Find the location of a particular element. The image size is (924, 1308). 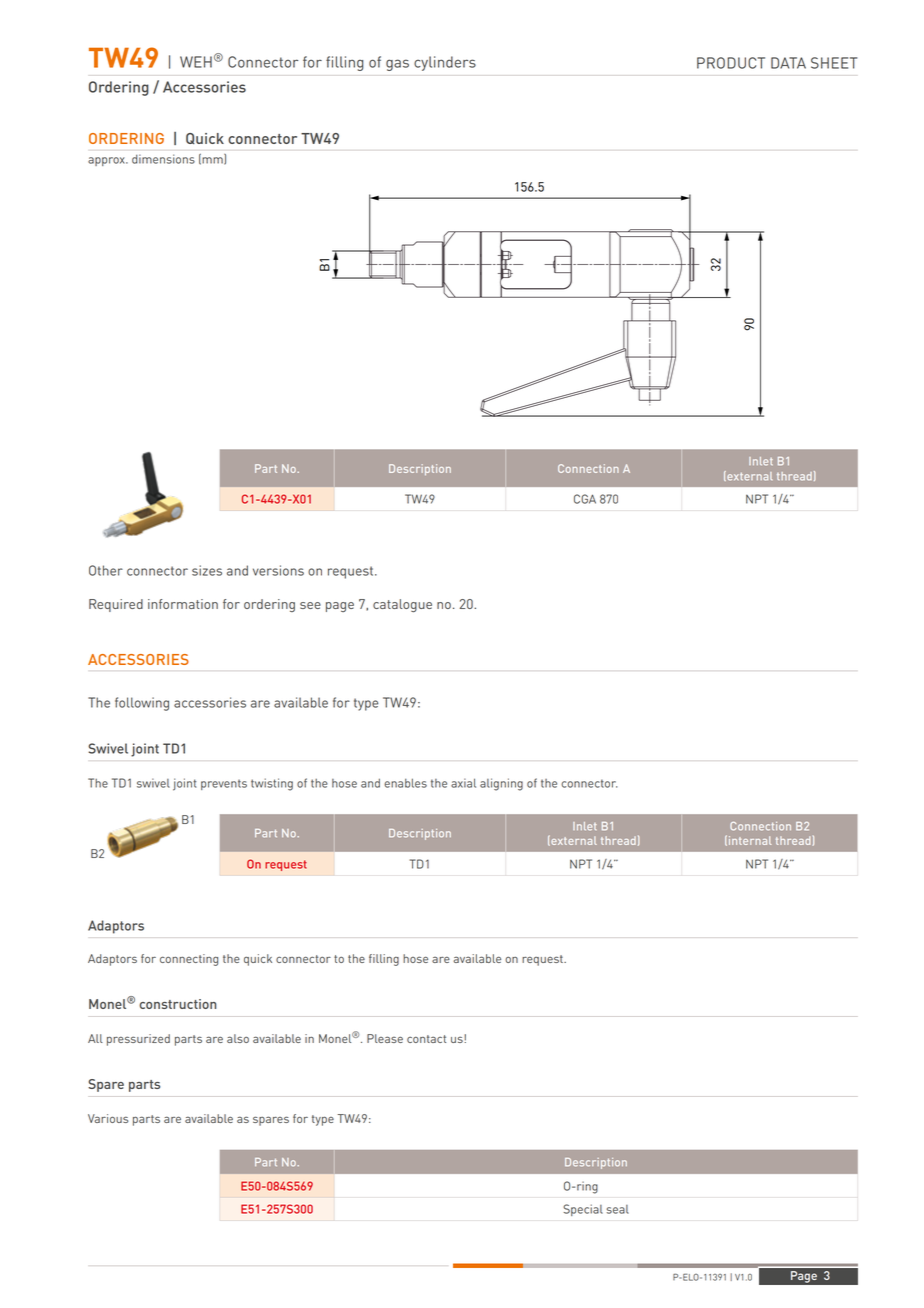

dimensions is located at coordinates (163, 159).
